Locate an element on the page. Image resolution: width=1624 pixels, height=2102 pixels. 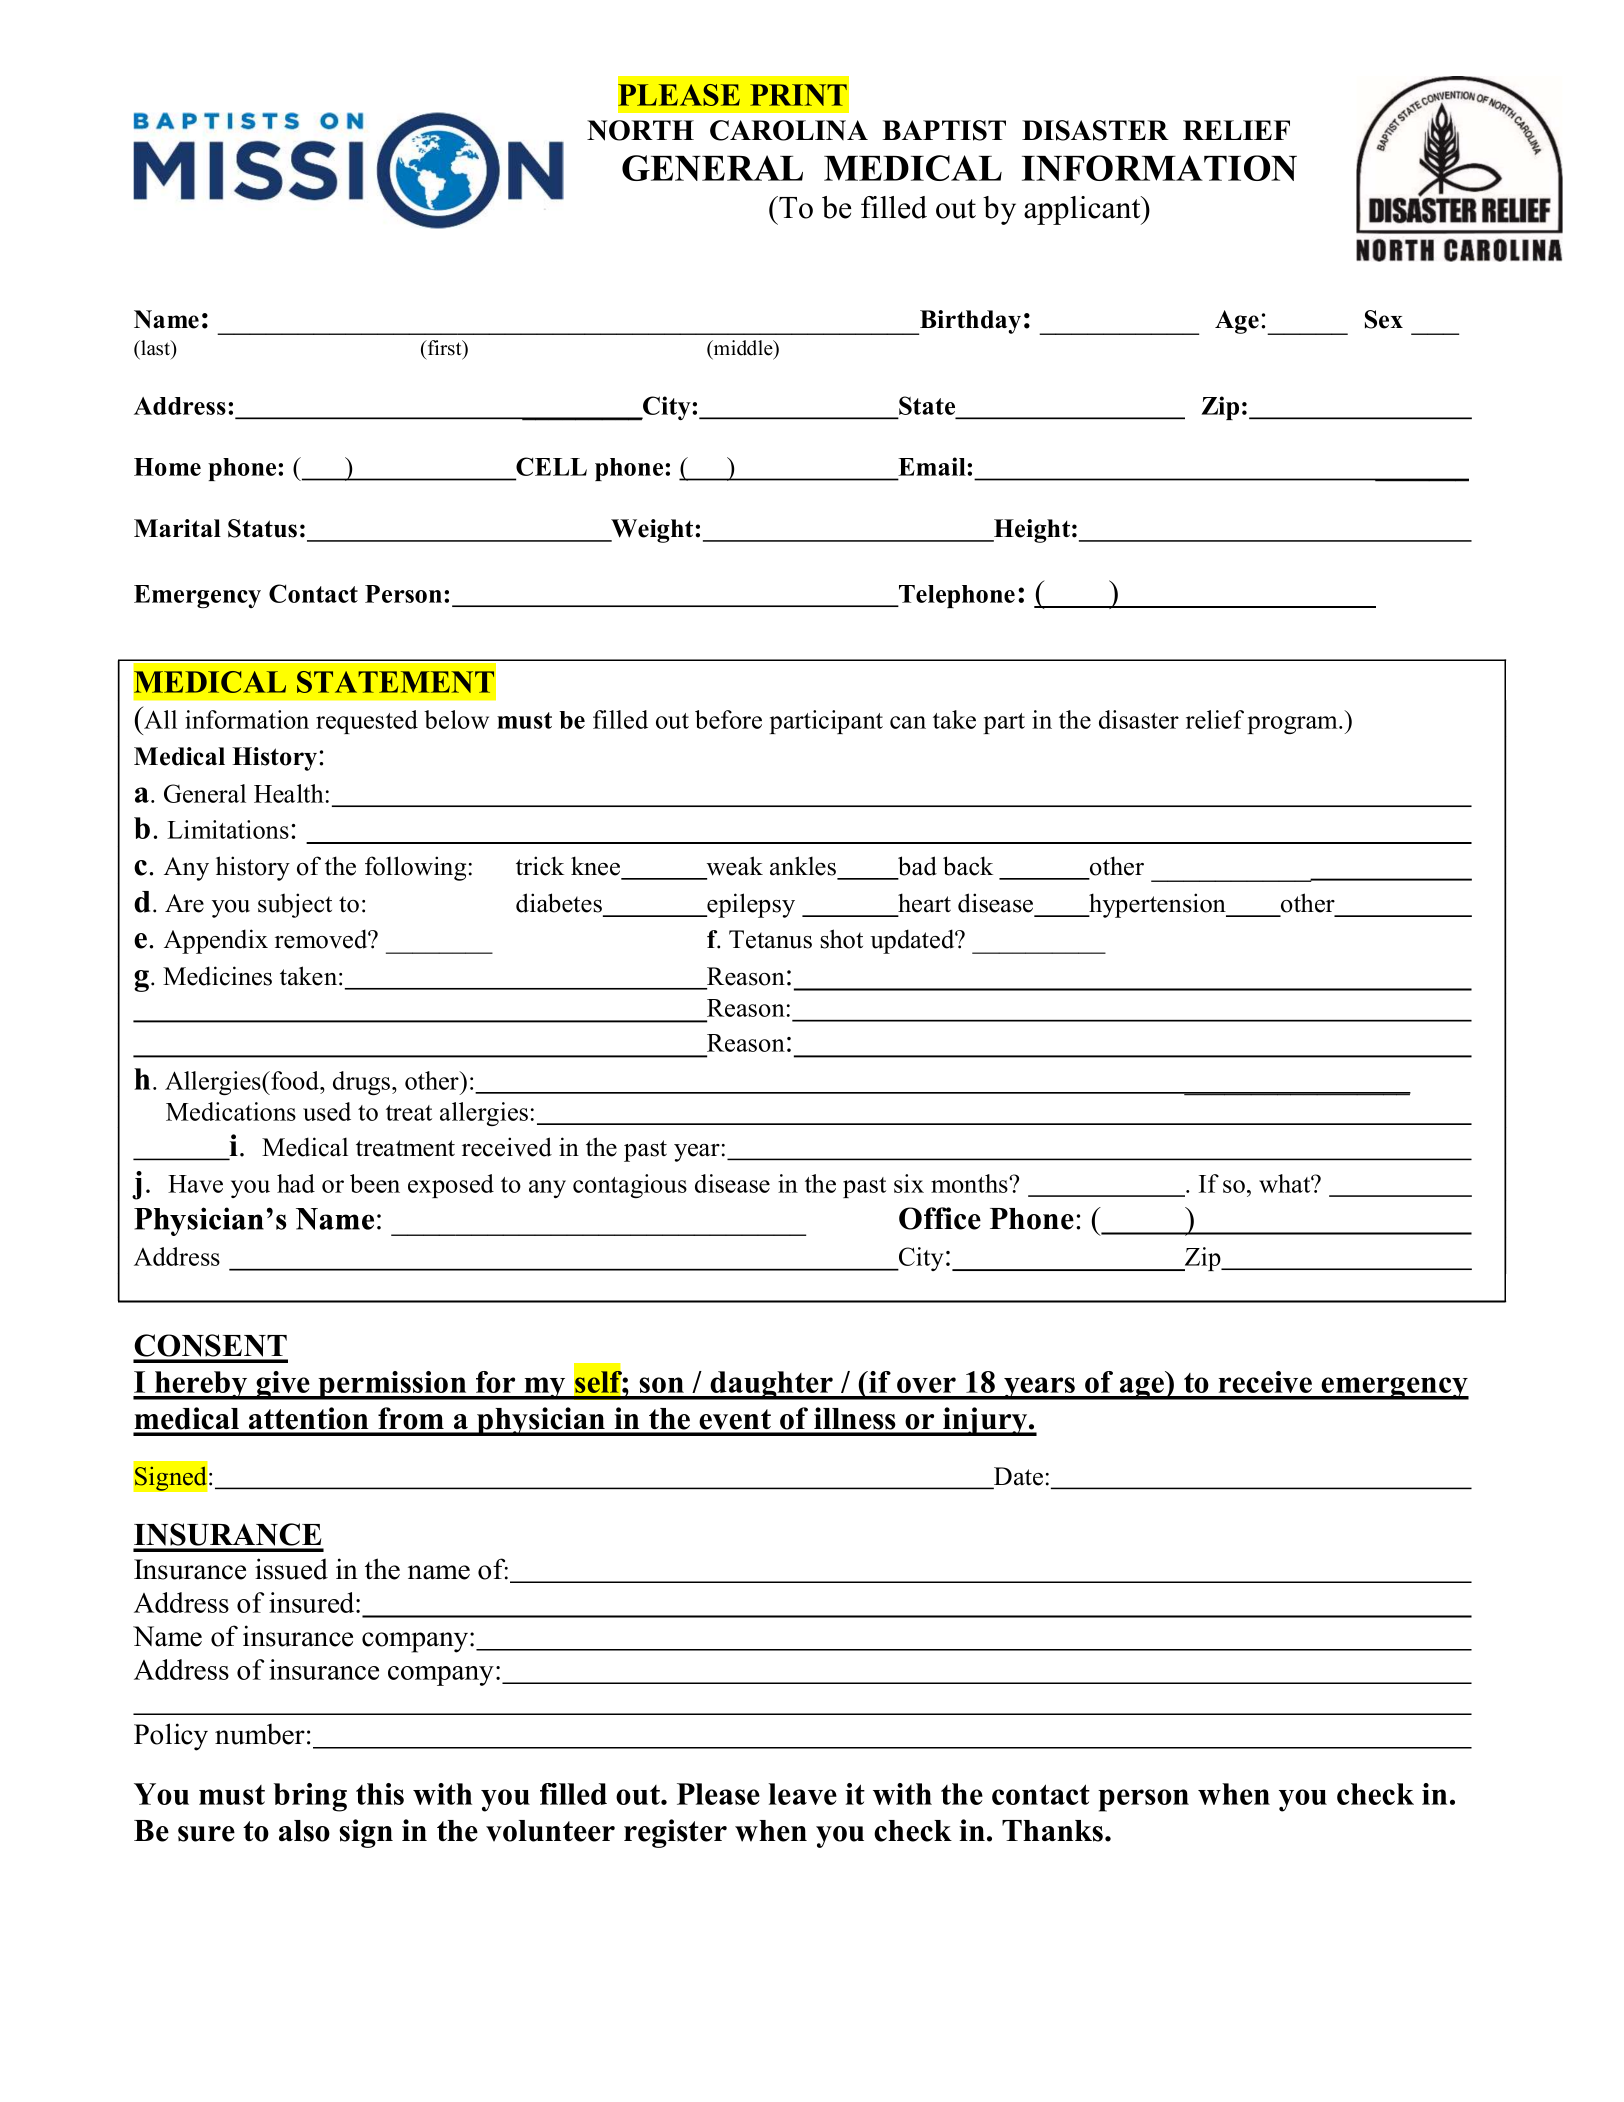
CAROLINA is located at coordinates (789, 130).
